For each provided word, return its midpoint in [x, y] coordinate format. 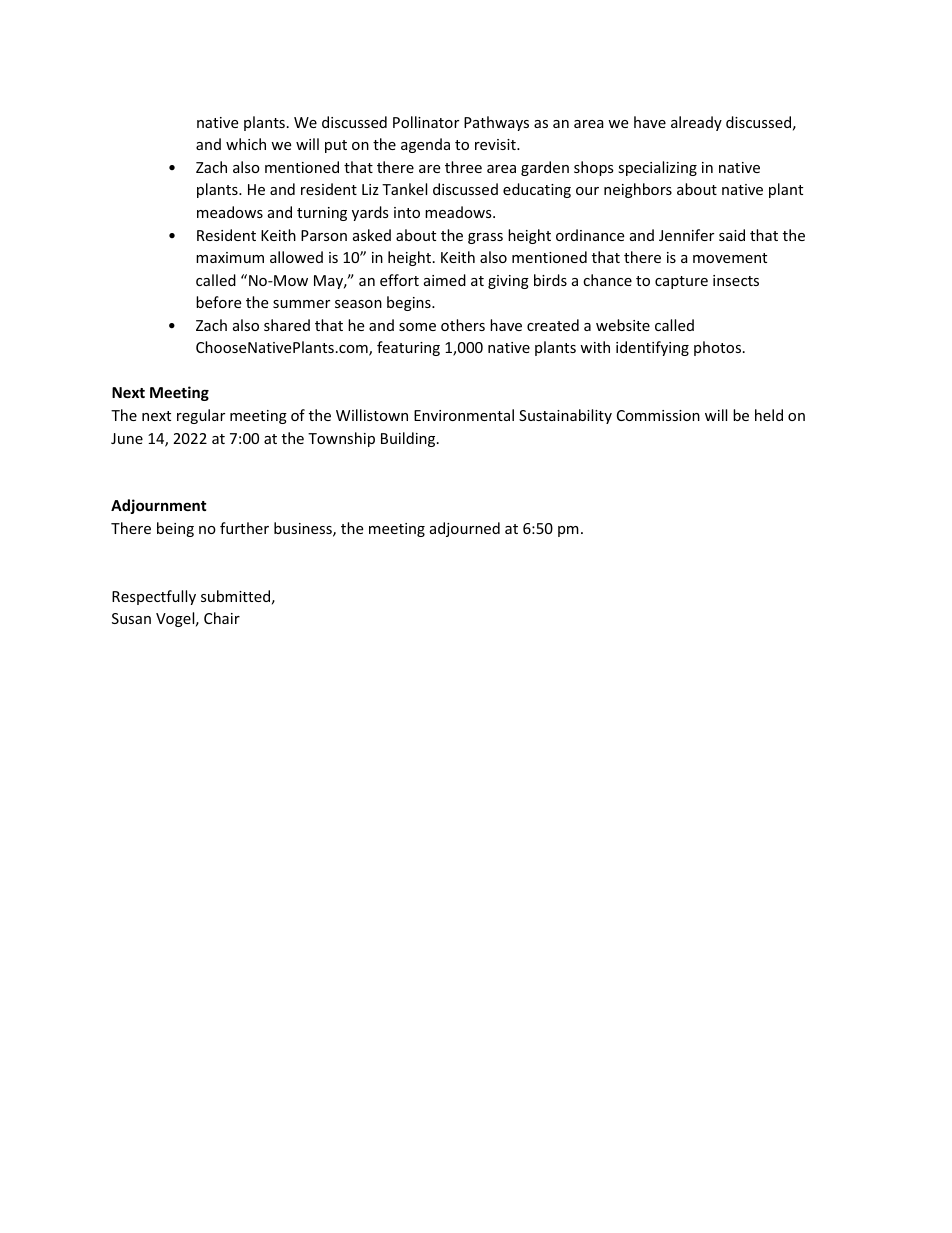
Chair [222, 618]
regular [201, 416]
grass [485, 238]
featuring [408, 348]
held [769, 415]
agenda [425, 145]
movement [730, 258]
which [246, 144]
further [244, 528]
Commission [658, 415]
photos [719, 348]
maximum [230, 257]
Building [409, 439]
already [696, 123]
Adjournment [159, 506]
